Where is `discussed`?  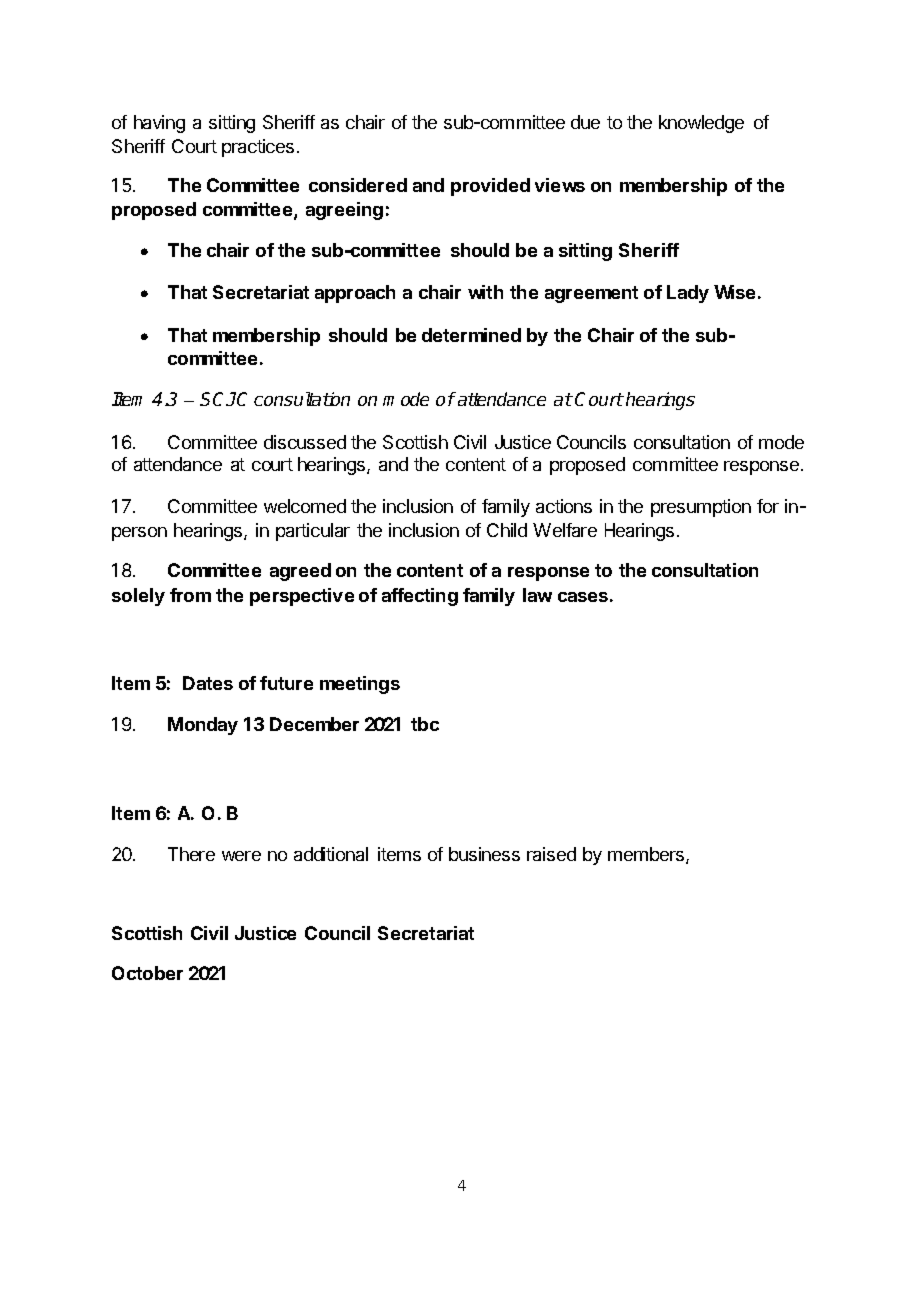
discussed is located at coordinates (305, 442).
